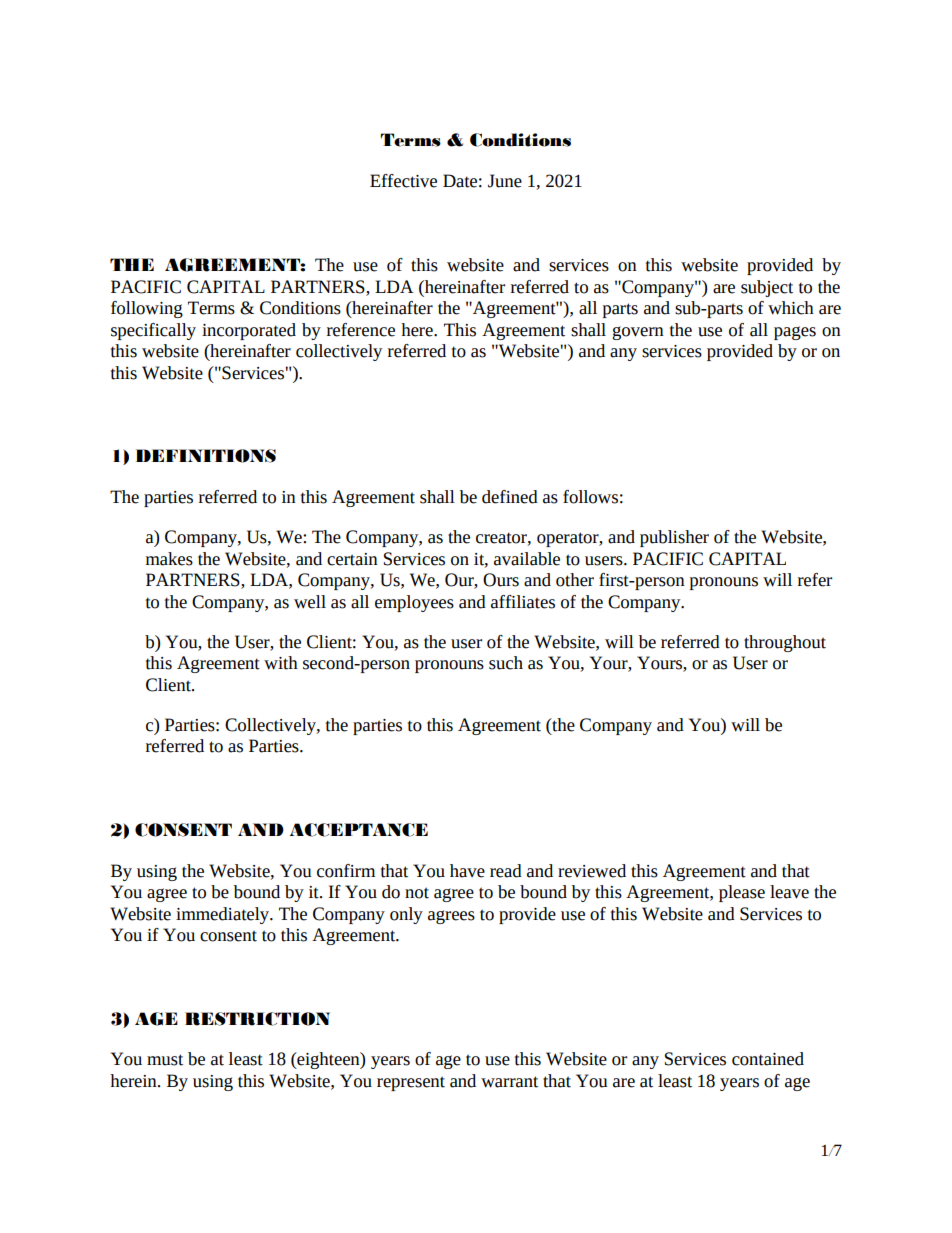 This screenshot has height=1233, width=952. I want to click on must, so click(165, 1060).
